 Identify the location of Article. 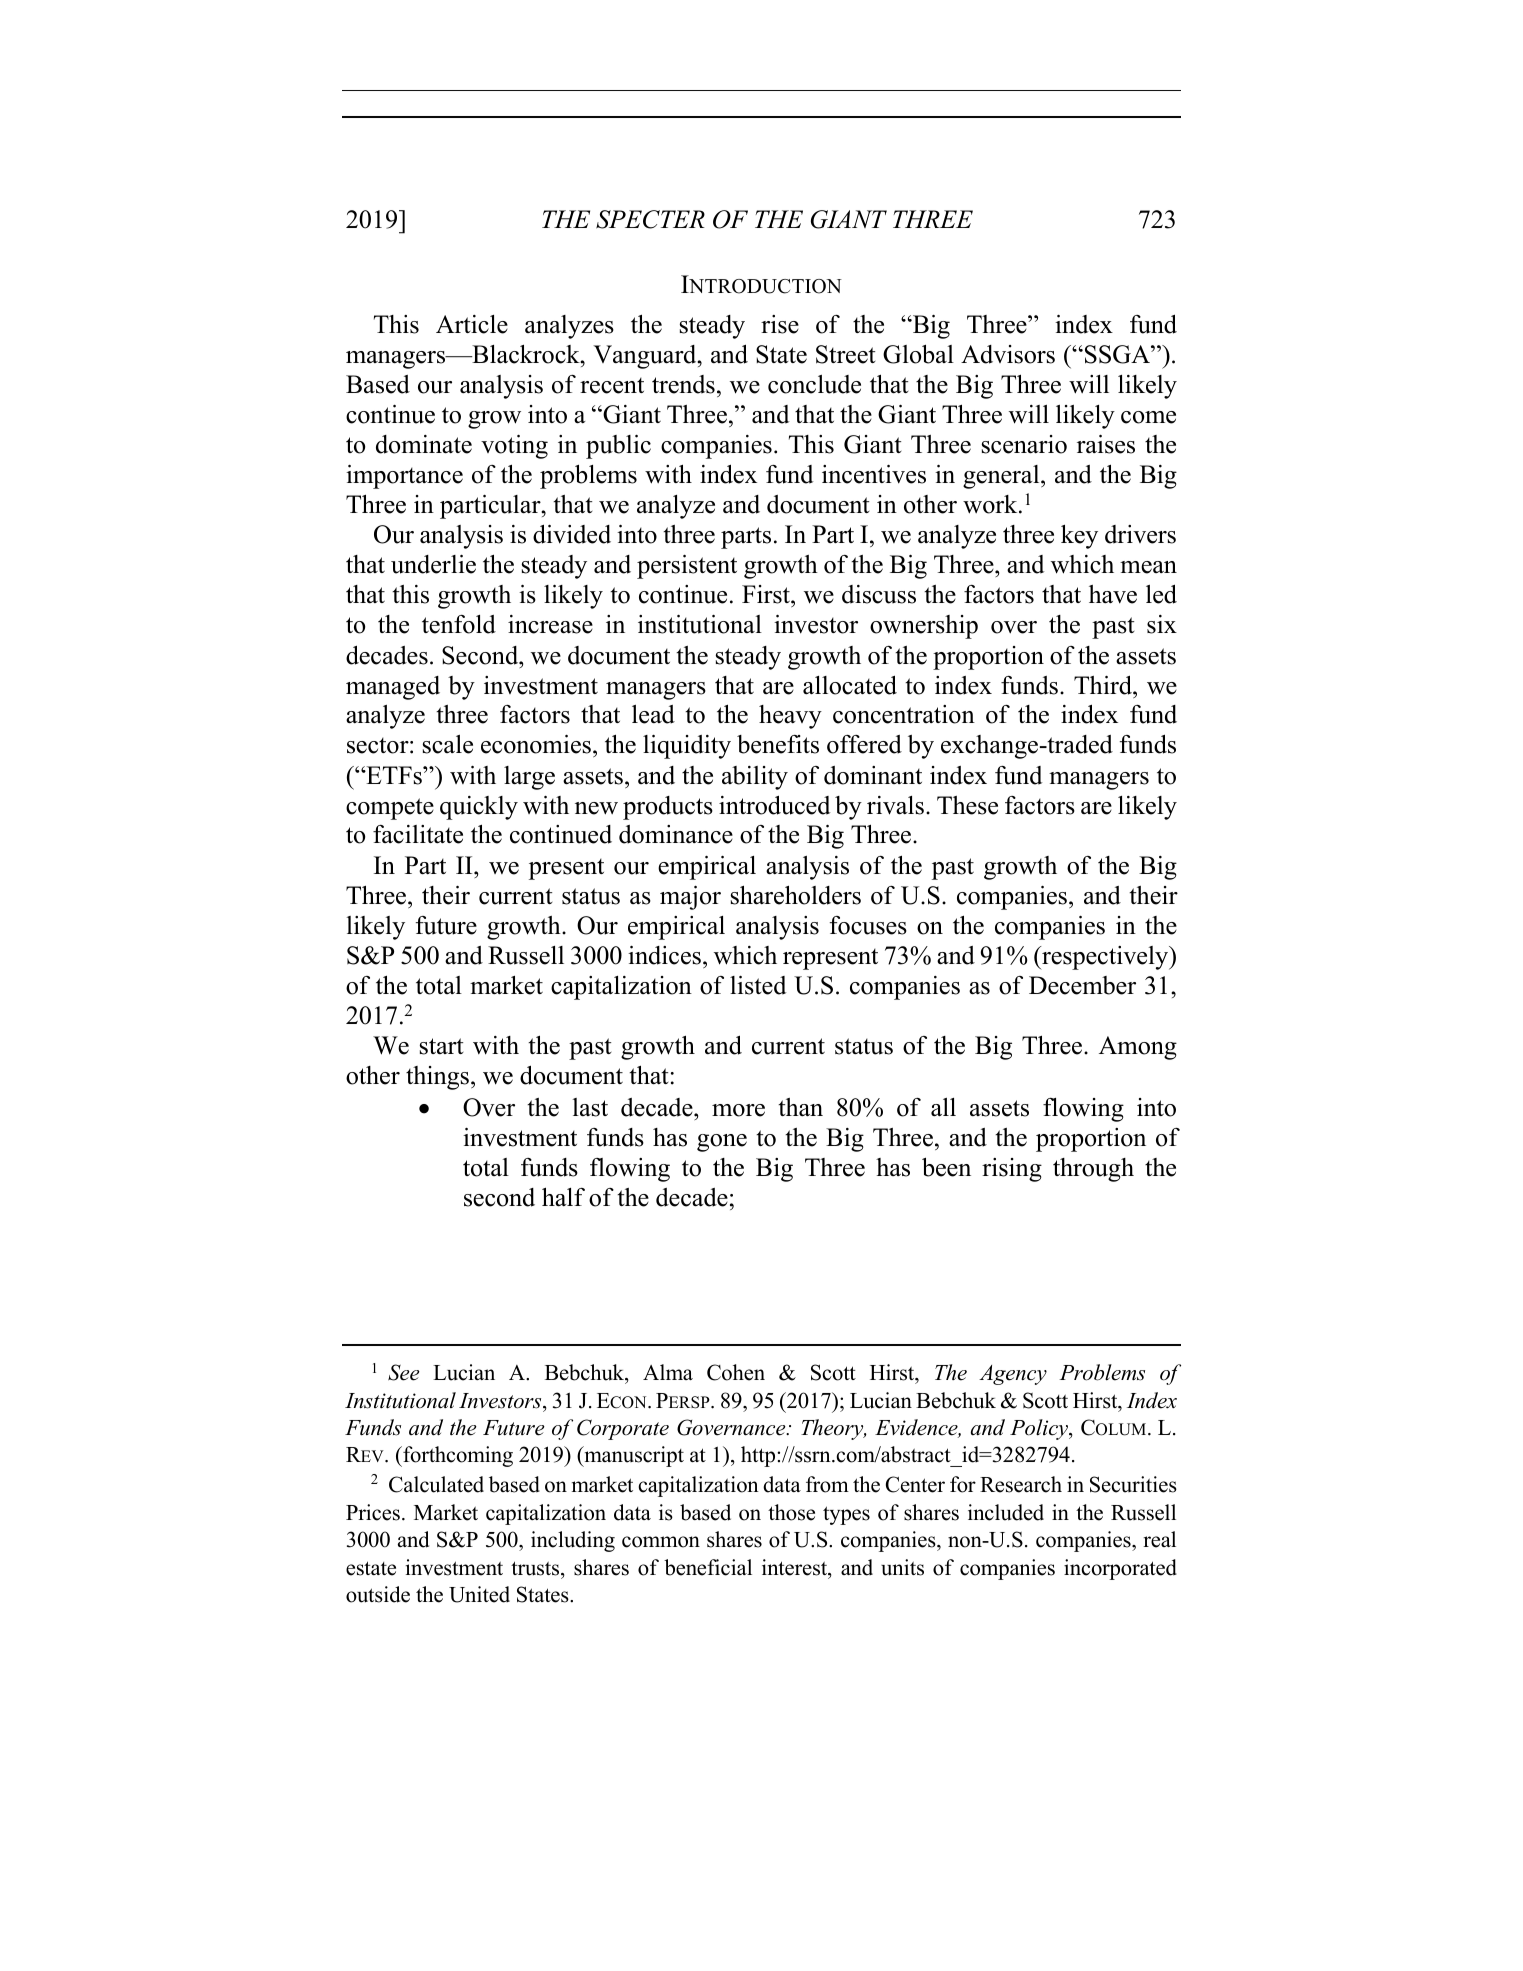
(472, 324).
